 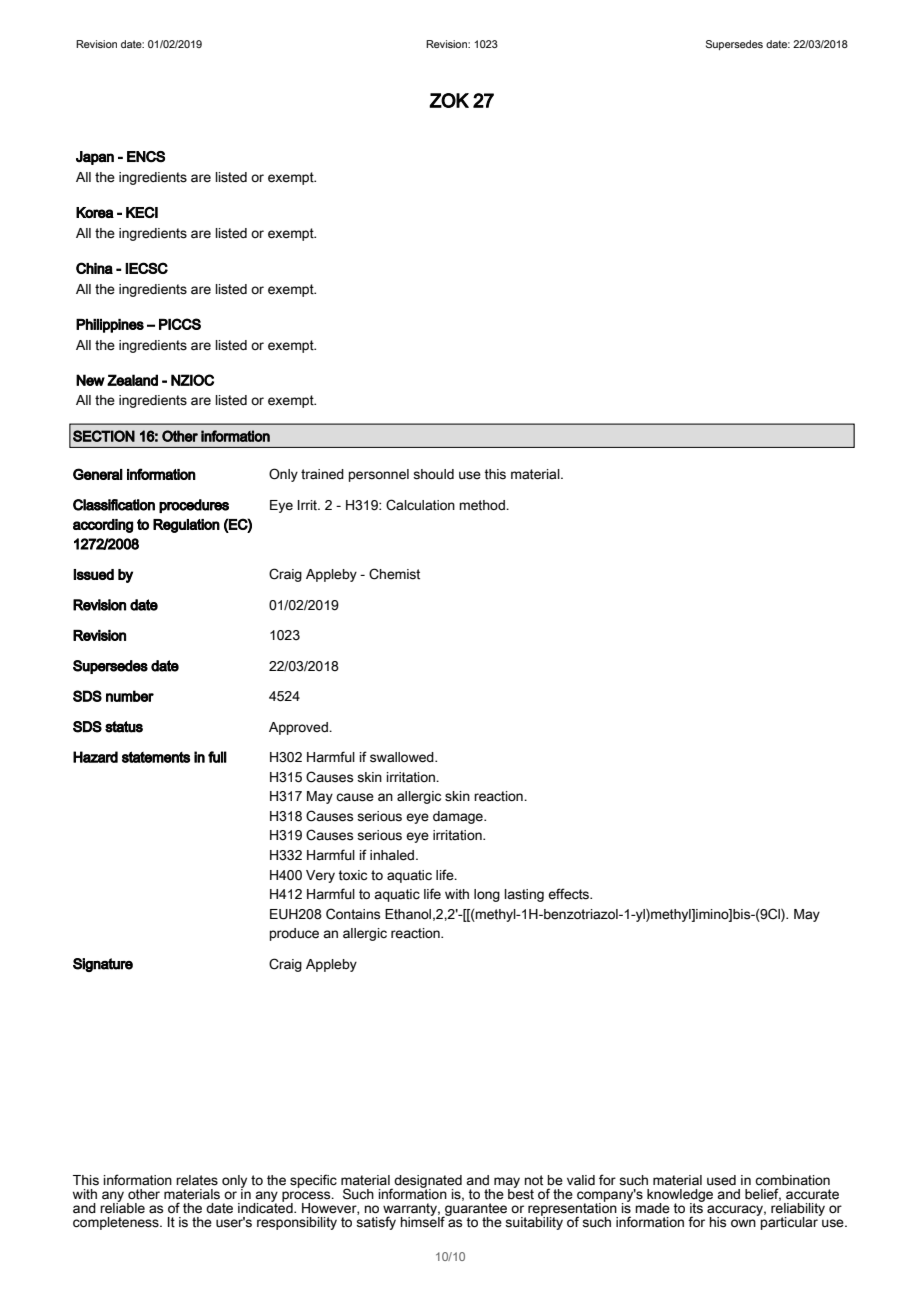 I want to click on method, so click(x=483, y=505).
